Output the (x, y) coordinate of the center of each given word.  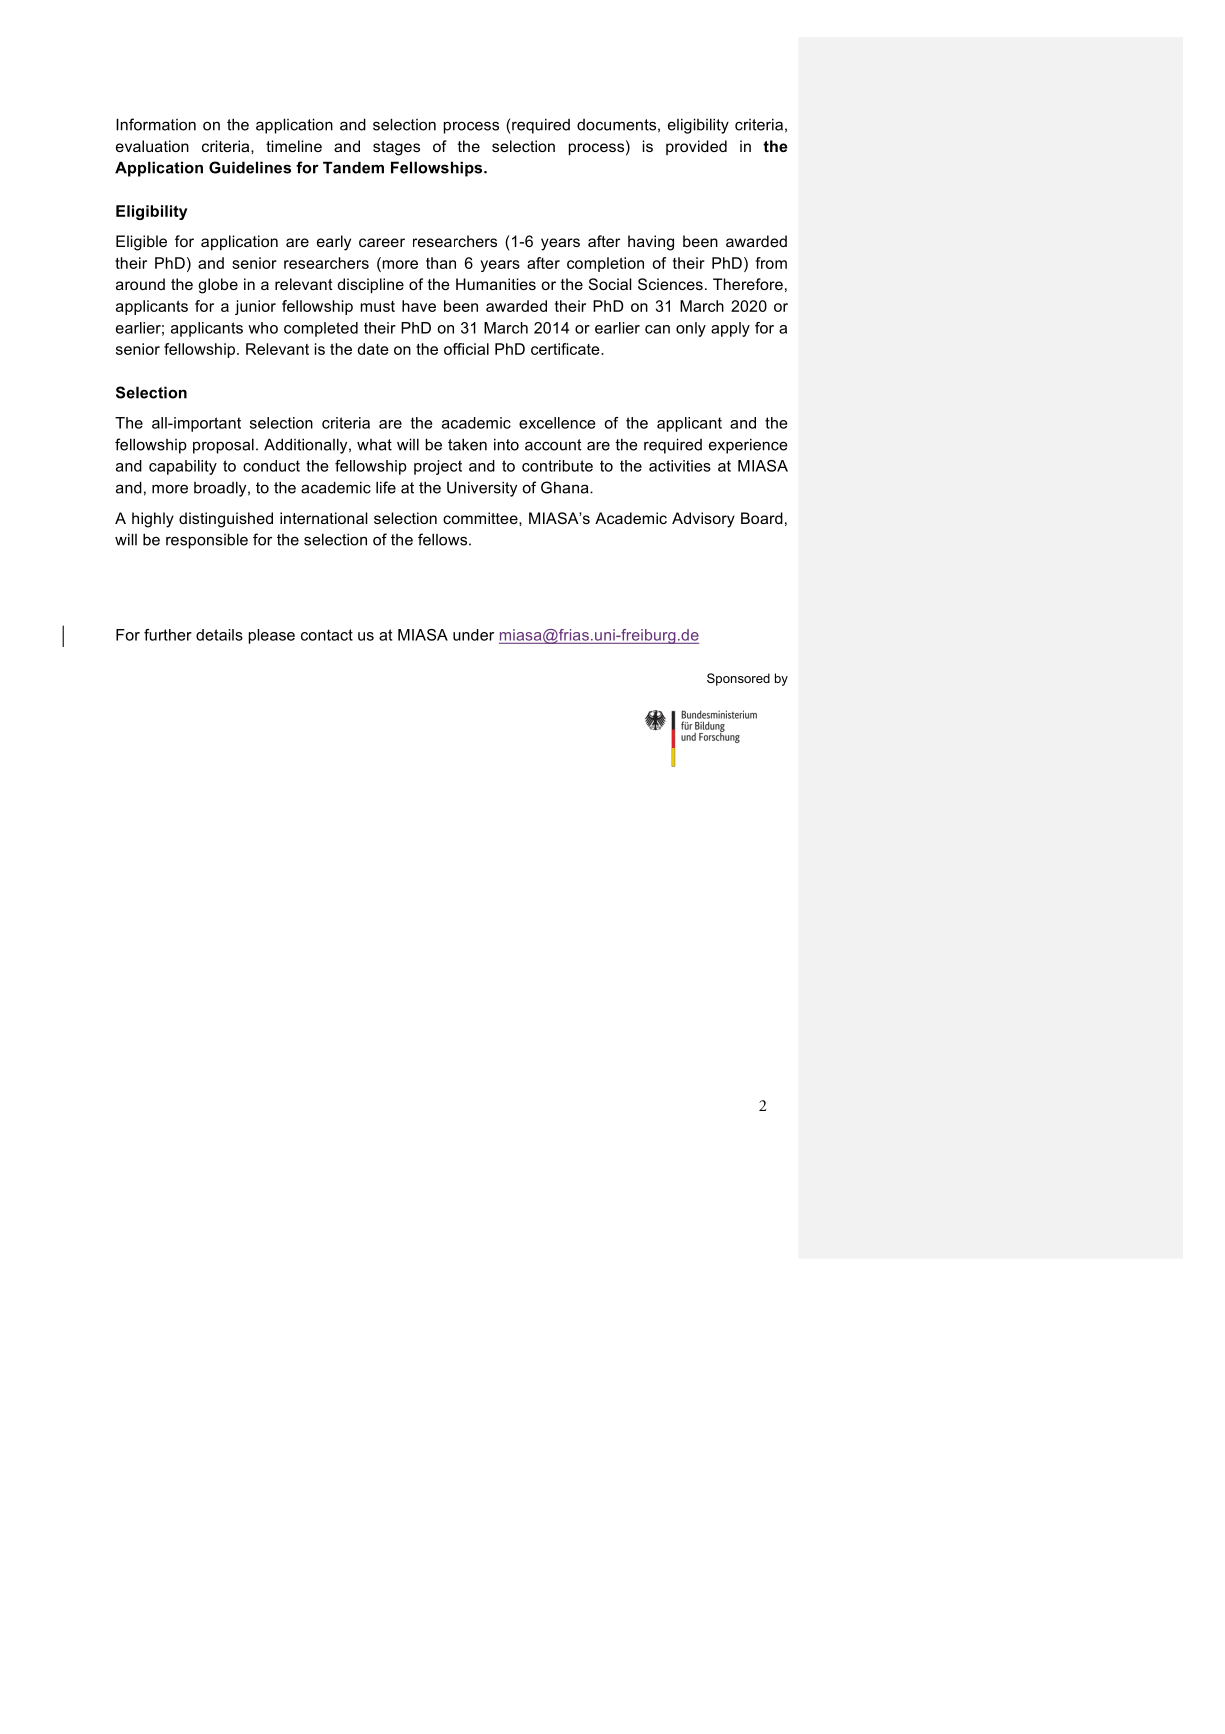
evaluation (152, 146)
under (473, 635)
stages (396, 148)
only (691, 329)
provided (696, 147)
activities (680, 466)
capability (183, 467)
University (482, 489)
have (419, 306)
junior (255, 307)
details (219, 635)
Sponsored (738, 679)
